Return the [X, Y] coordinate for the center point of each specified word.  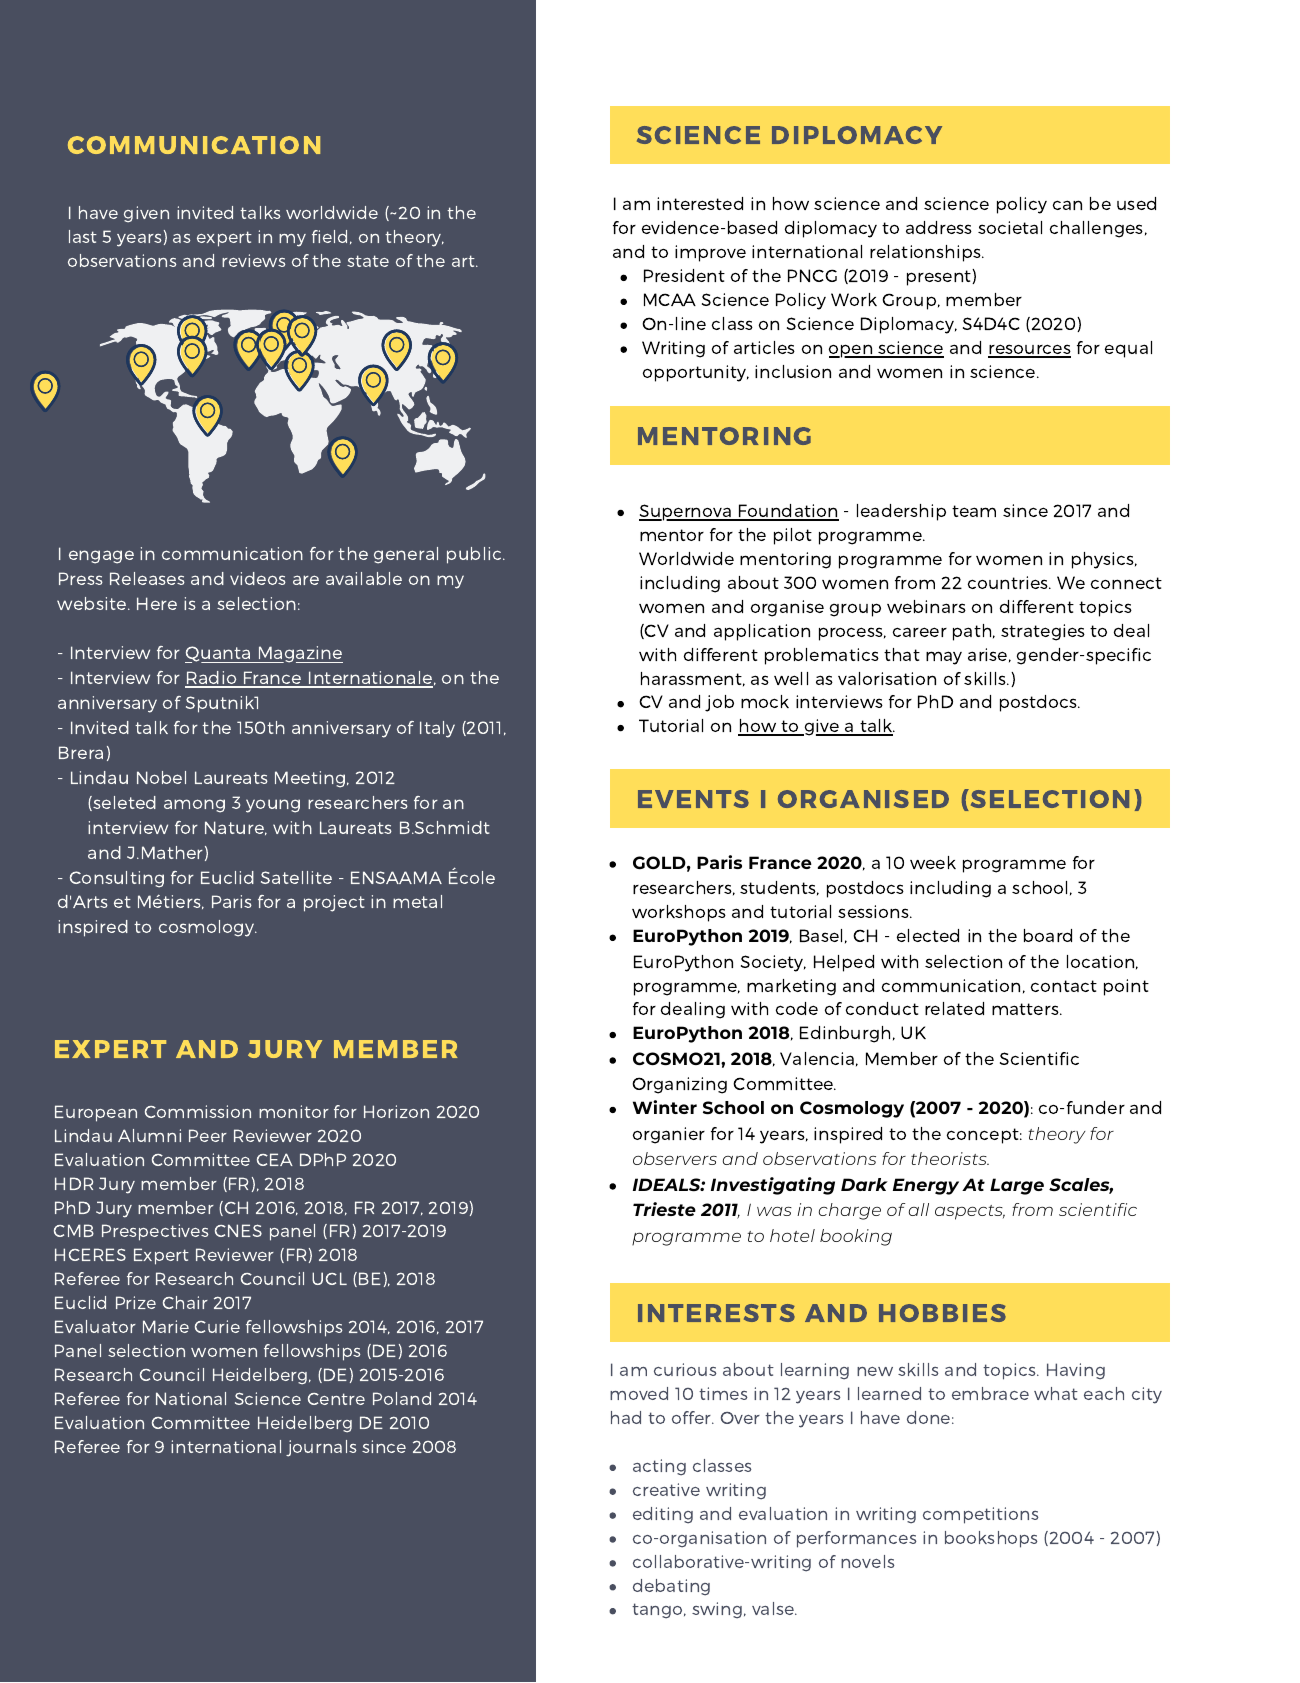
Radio [212, 679]
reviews [254, 260]
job [719, 703]
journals [321, 1448]
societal [1010, 227]
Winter [665, 1107]
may [944, 658]
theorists [950, 1158]
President [684, 275]
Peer [208, 1135]
